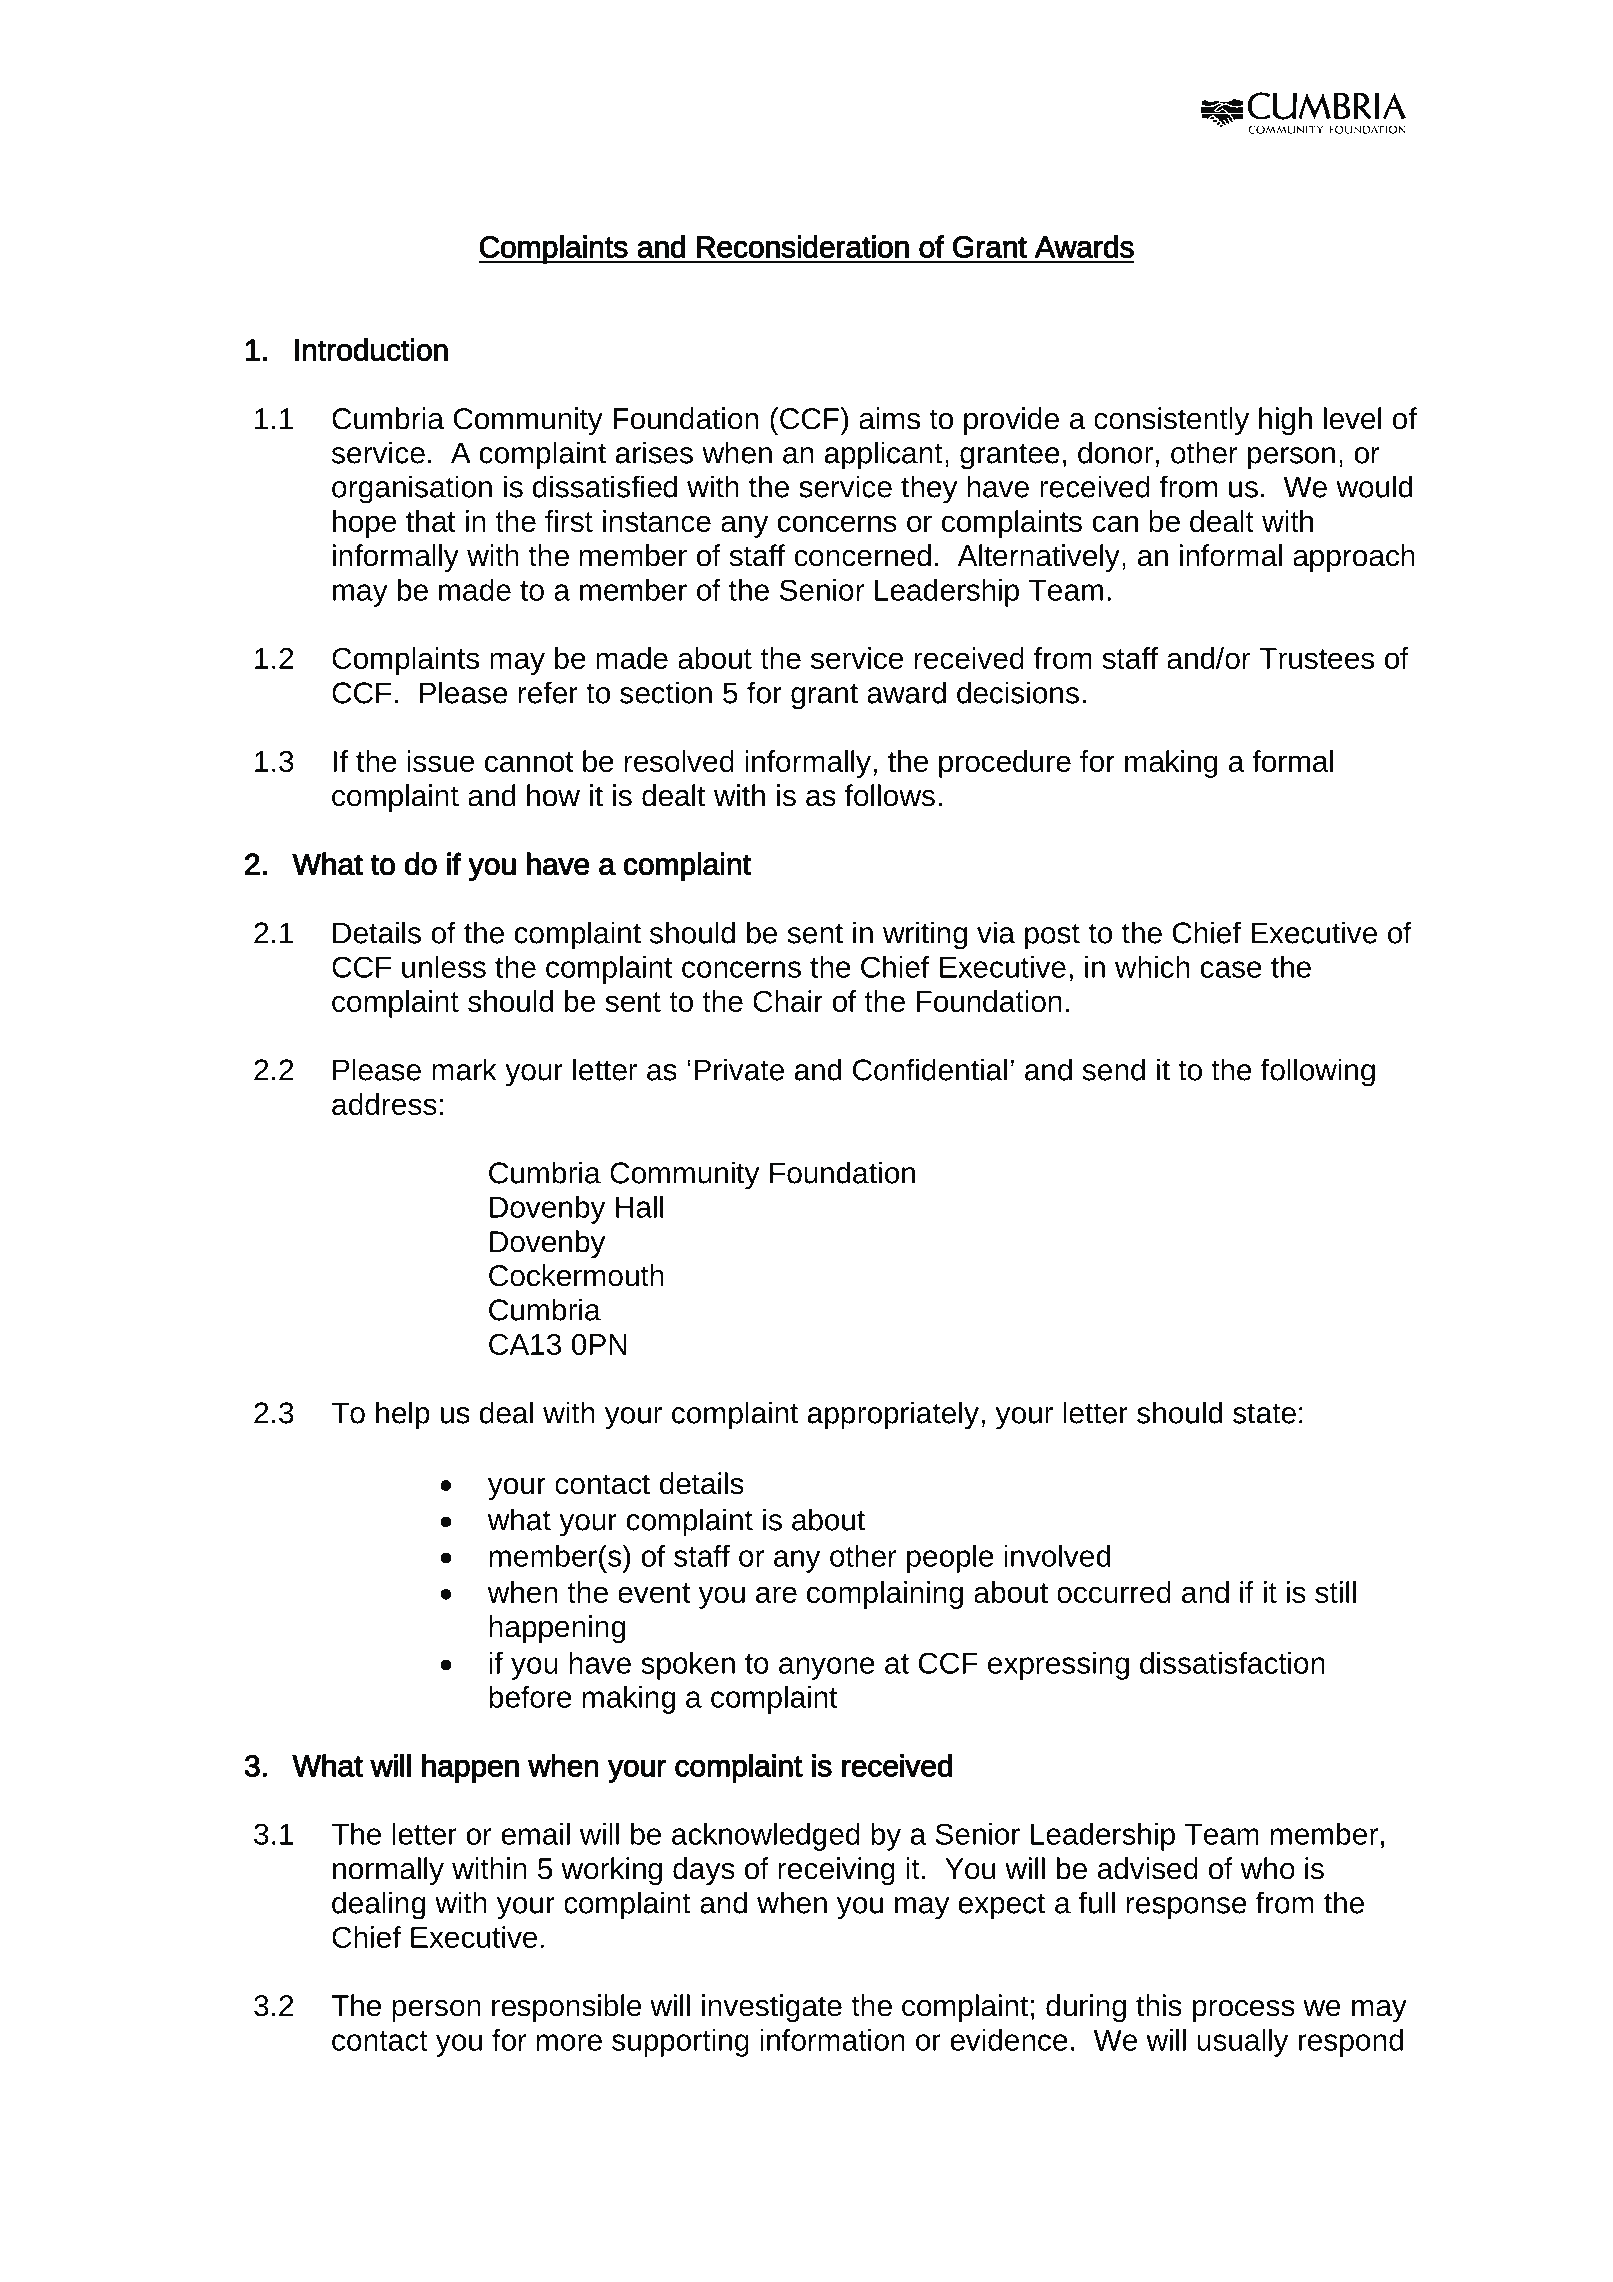 The height and width of the screenshot is (2282, 1613). What do you see at coordinates (567, 2008) in the screenshot?
I see `responsible` at bounding box center [567, 2008].
